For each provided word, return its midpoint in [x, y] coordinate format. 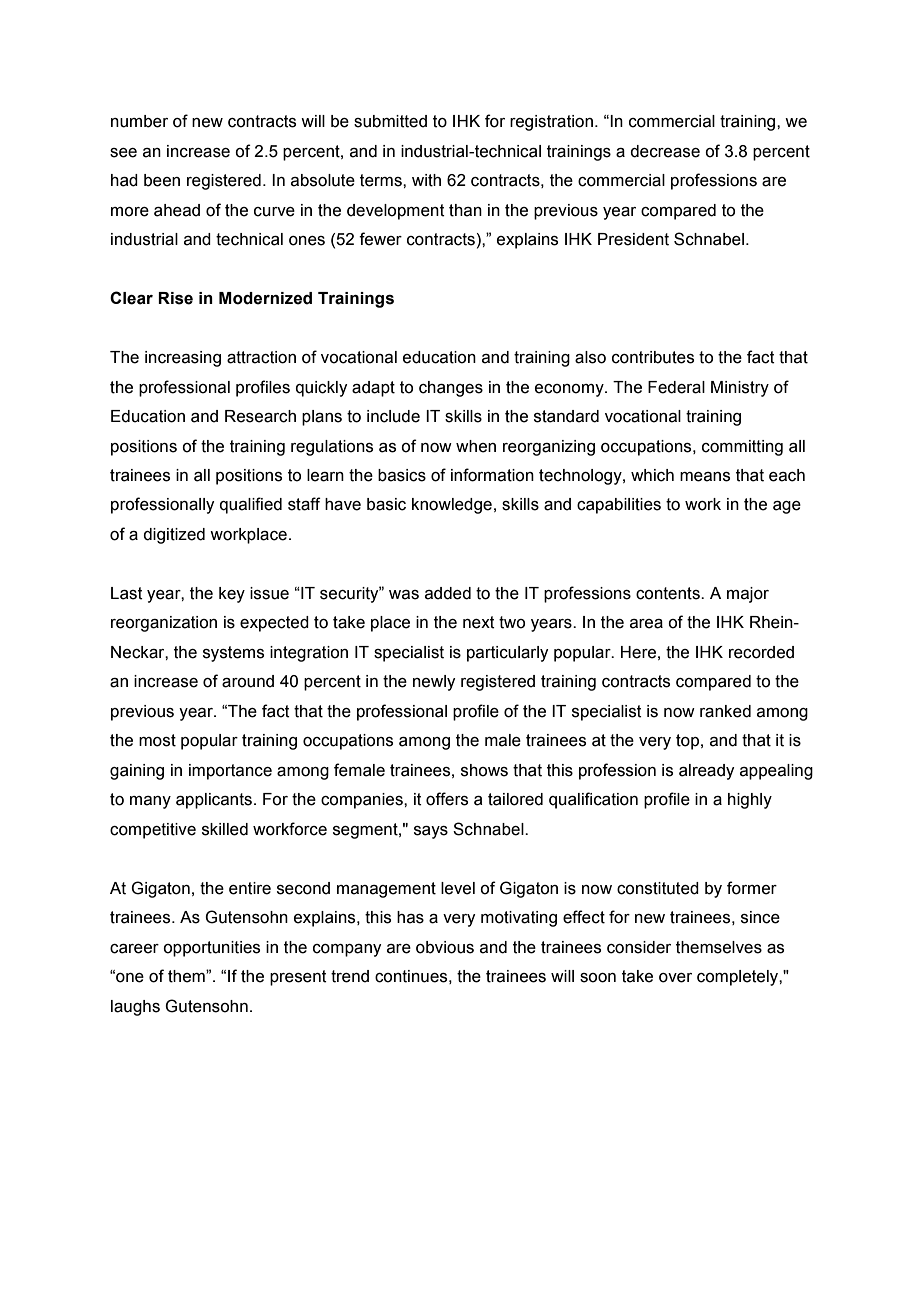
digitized [174, 536]
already [706, 772]
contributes [653, 357]
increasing [183, 359]
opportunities [211, 949]
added [448, 593]
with [426, 180]
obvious [445, 947]
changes [451, 389]
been [162, 180]
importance [230, 772]
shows [484, 770]
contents [669, 593]
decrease [665, 151]
